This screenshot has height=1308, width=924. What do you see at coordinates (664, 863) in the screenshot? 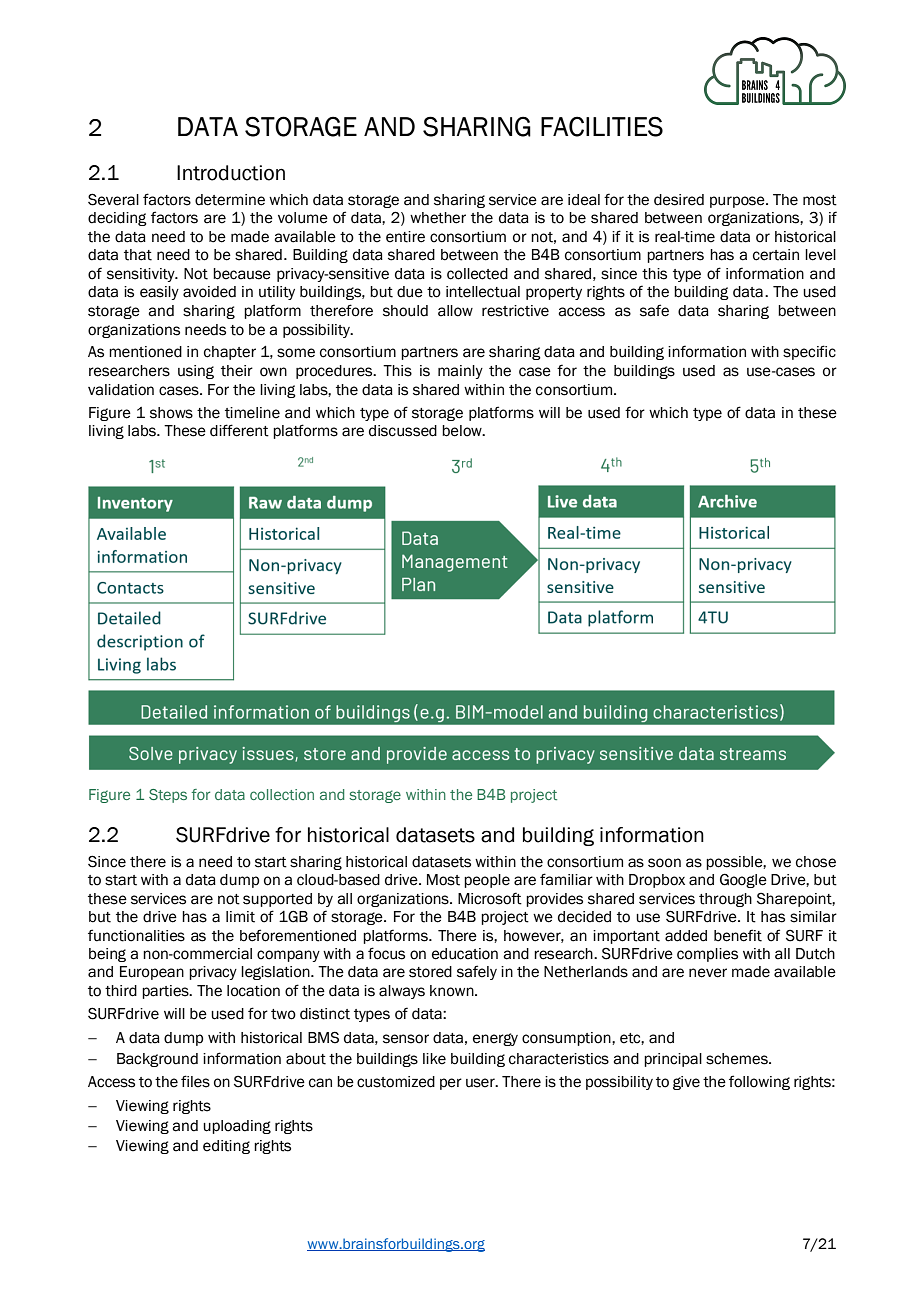
I see `soon` at bounding box center [664, 863].
